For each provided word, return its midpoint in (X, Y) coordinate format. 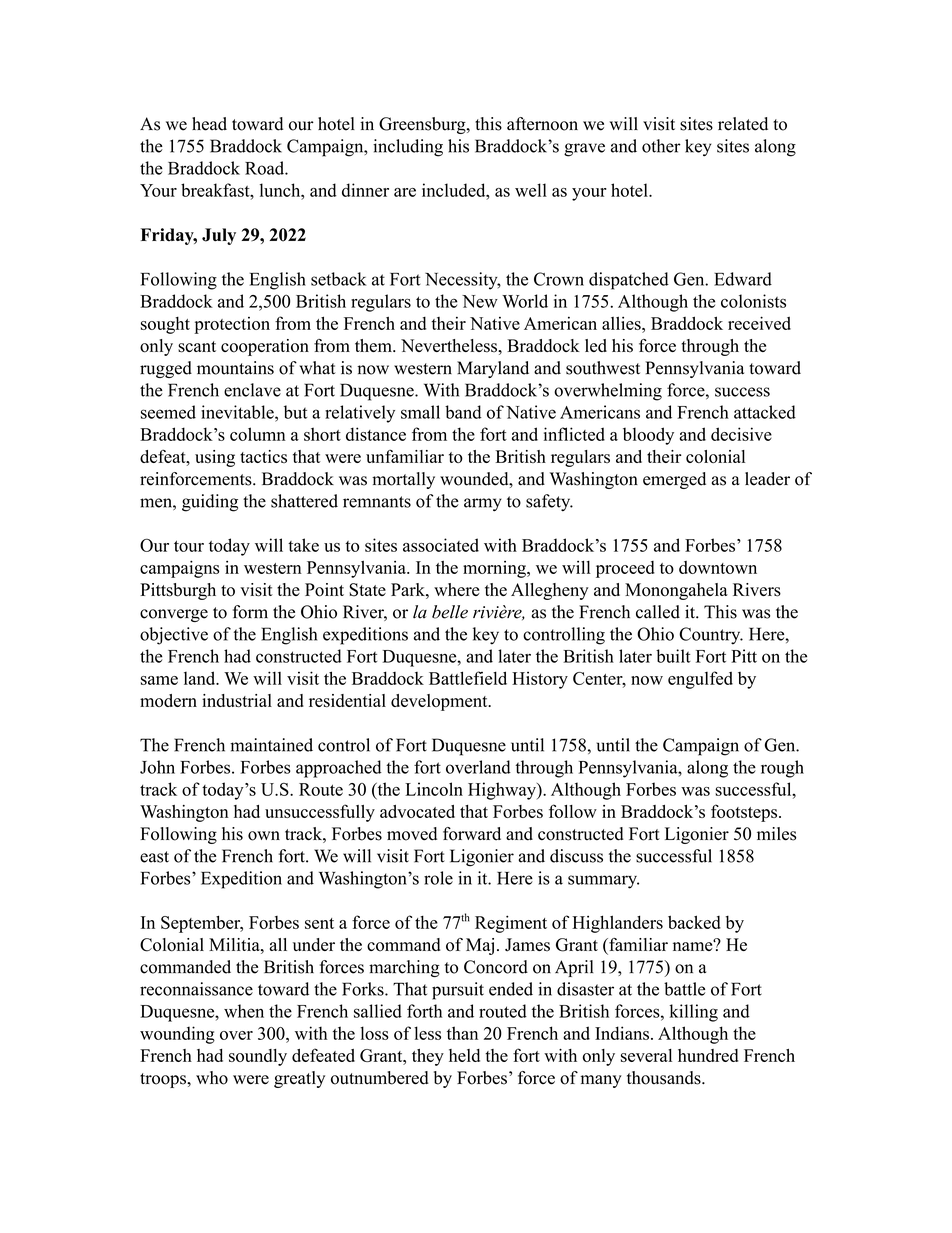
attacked (765, 412)
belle (450, 612)
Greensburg (423, 125)
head (209, 124)
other (661, 146)
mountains (235, 368)
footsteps (744, 813)
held (464, 1055)
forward (472, 834)
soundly (258, 1057)
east (154, 857)
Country (710, 636)
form (250, 612)
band (463, 412)
